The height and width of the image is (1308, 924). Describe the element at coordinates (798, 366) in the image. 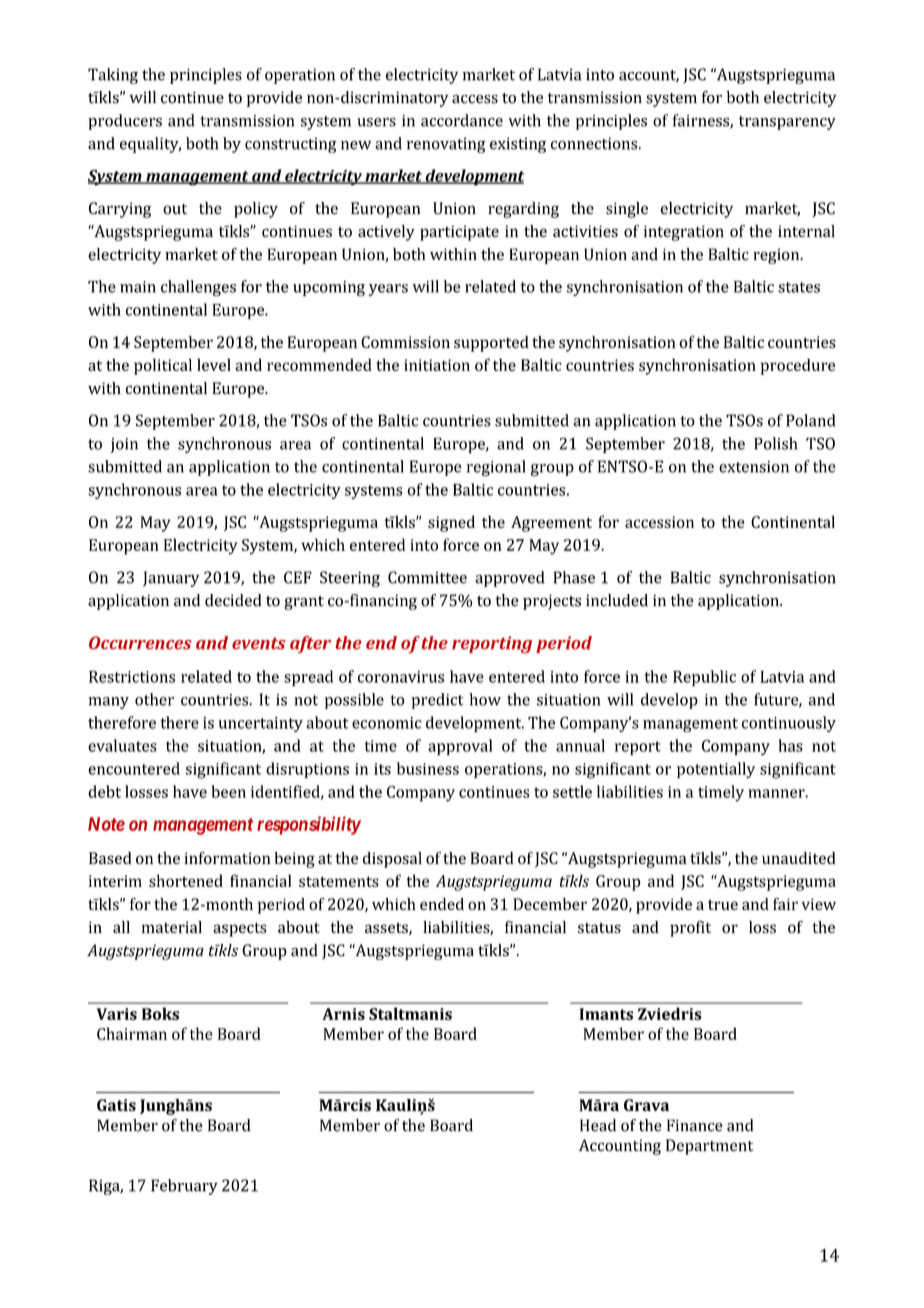

I see `procedure` at that location.
